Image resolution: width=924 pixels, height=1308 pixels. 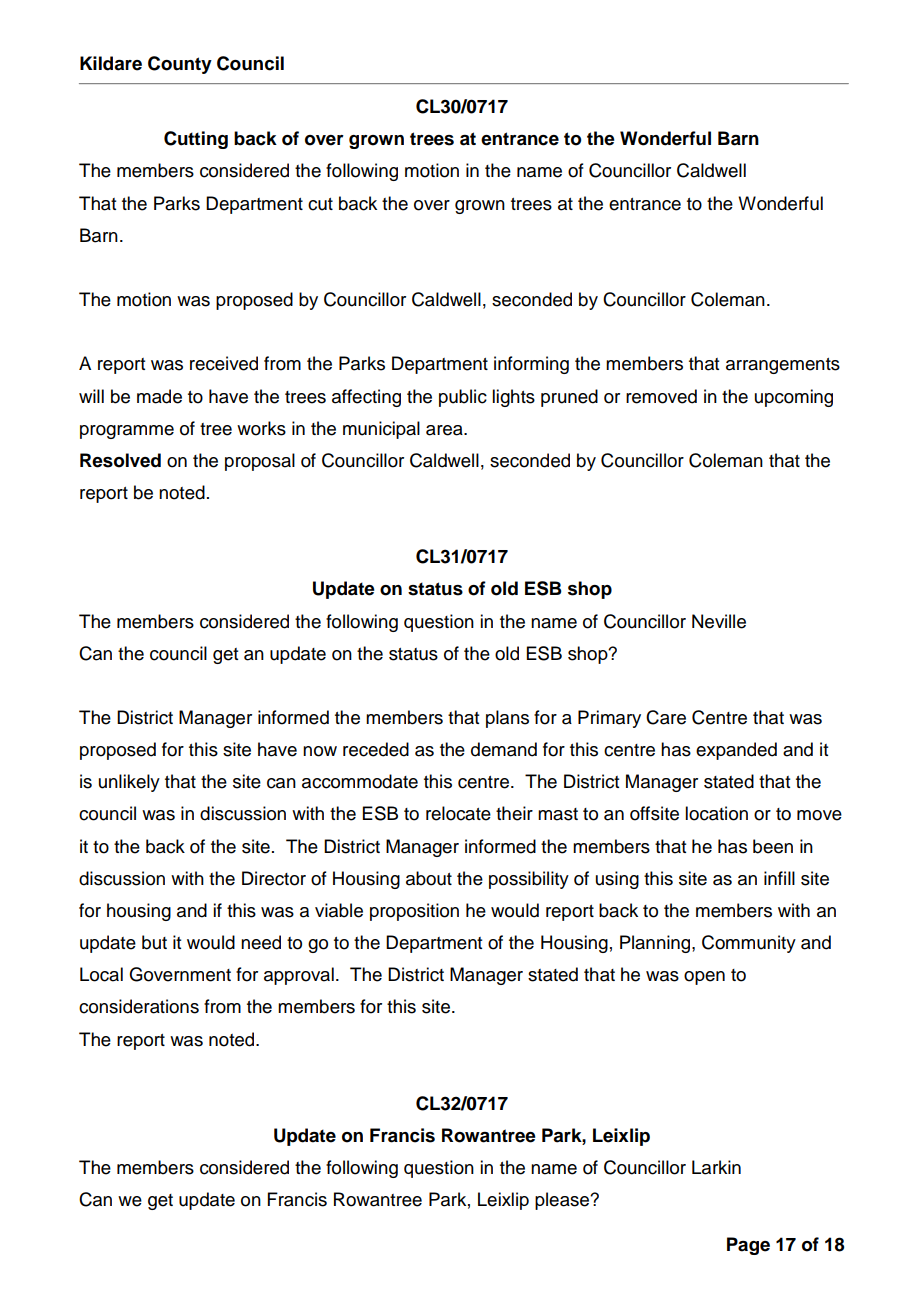 I want to click on location, so click(x=716, y=813).
